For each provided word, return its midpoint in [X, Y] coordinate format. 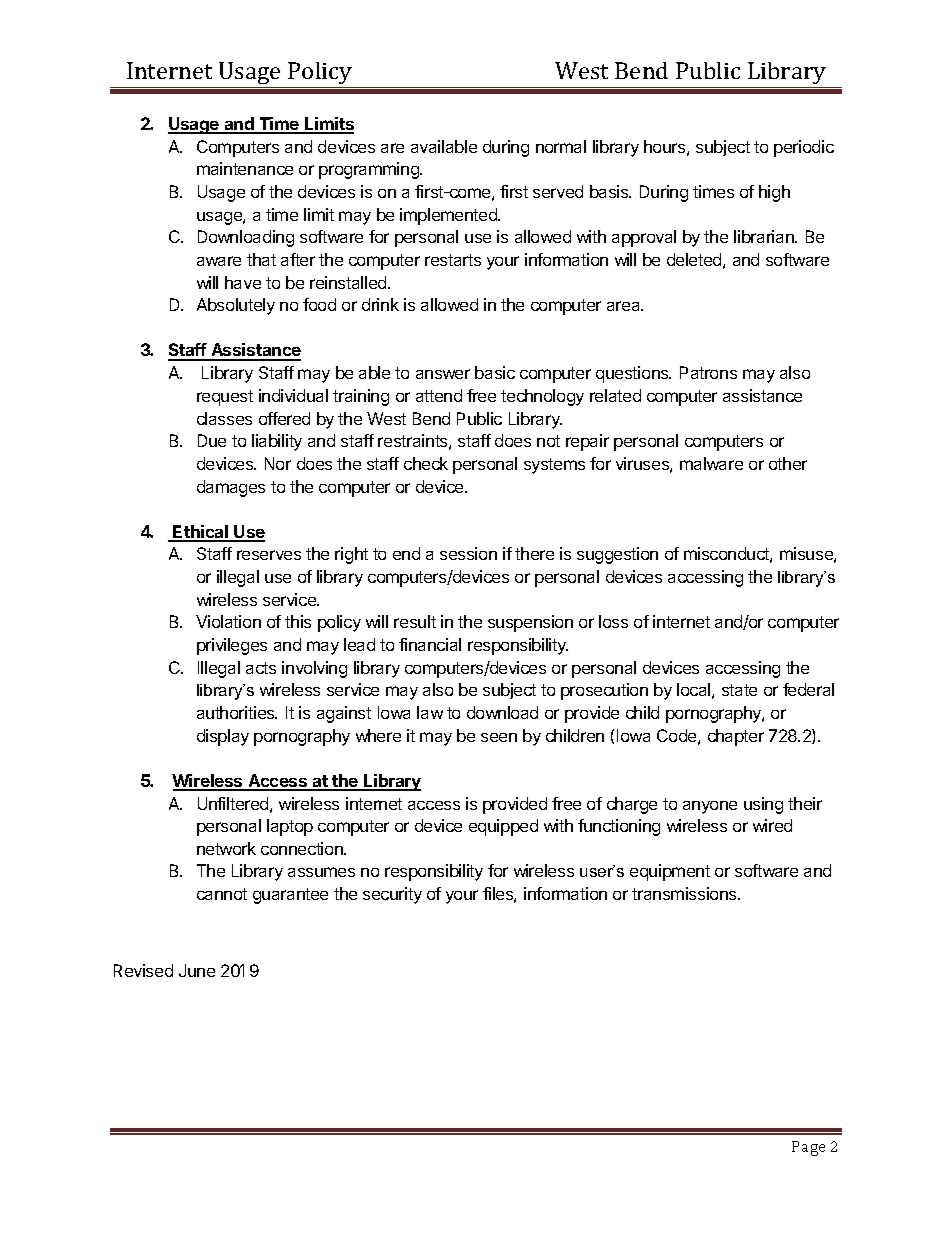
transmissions [685, 893]
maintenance [245, 168]
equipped [503, 827]
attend [439, 395]
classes [224, 418]
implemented [449, 216]
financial [430, 644]
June [197, 970]
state [739, 690]
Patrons [708, 372]
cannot [222, 894]
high [774, 193]
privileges [232, 646]
